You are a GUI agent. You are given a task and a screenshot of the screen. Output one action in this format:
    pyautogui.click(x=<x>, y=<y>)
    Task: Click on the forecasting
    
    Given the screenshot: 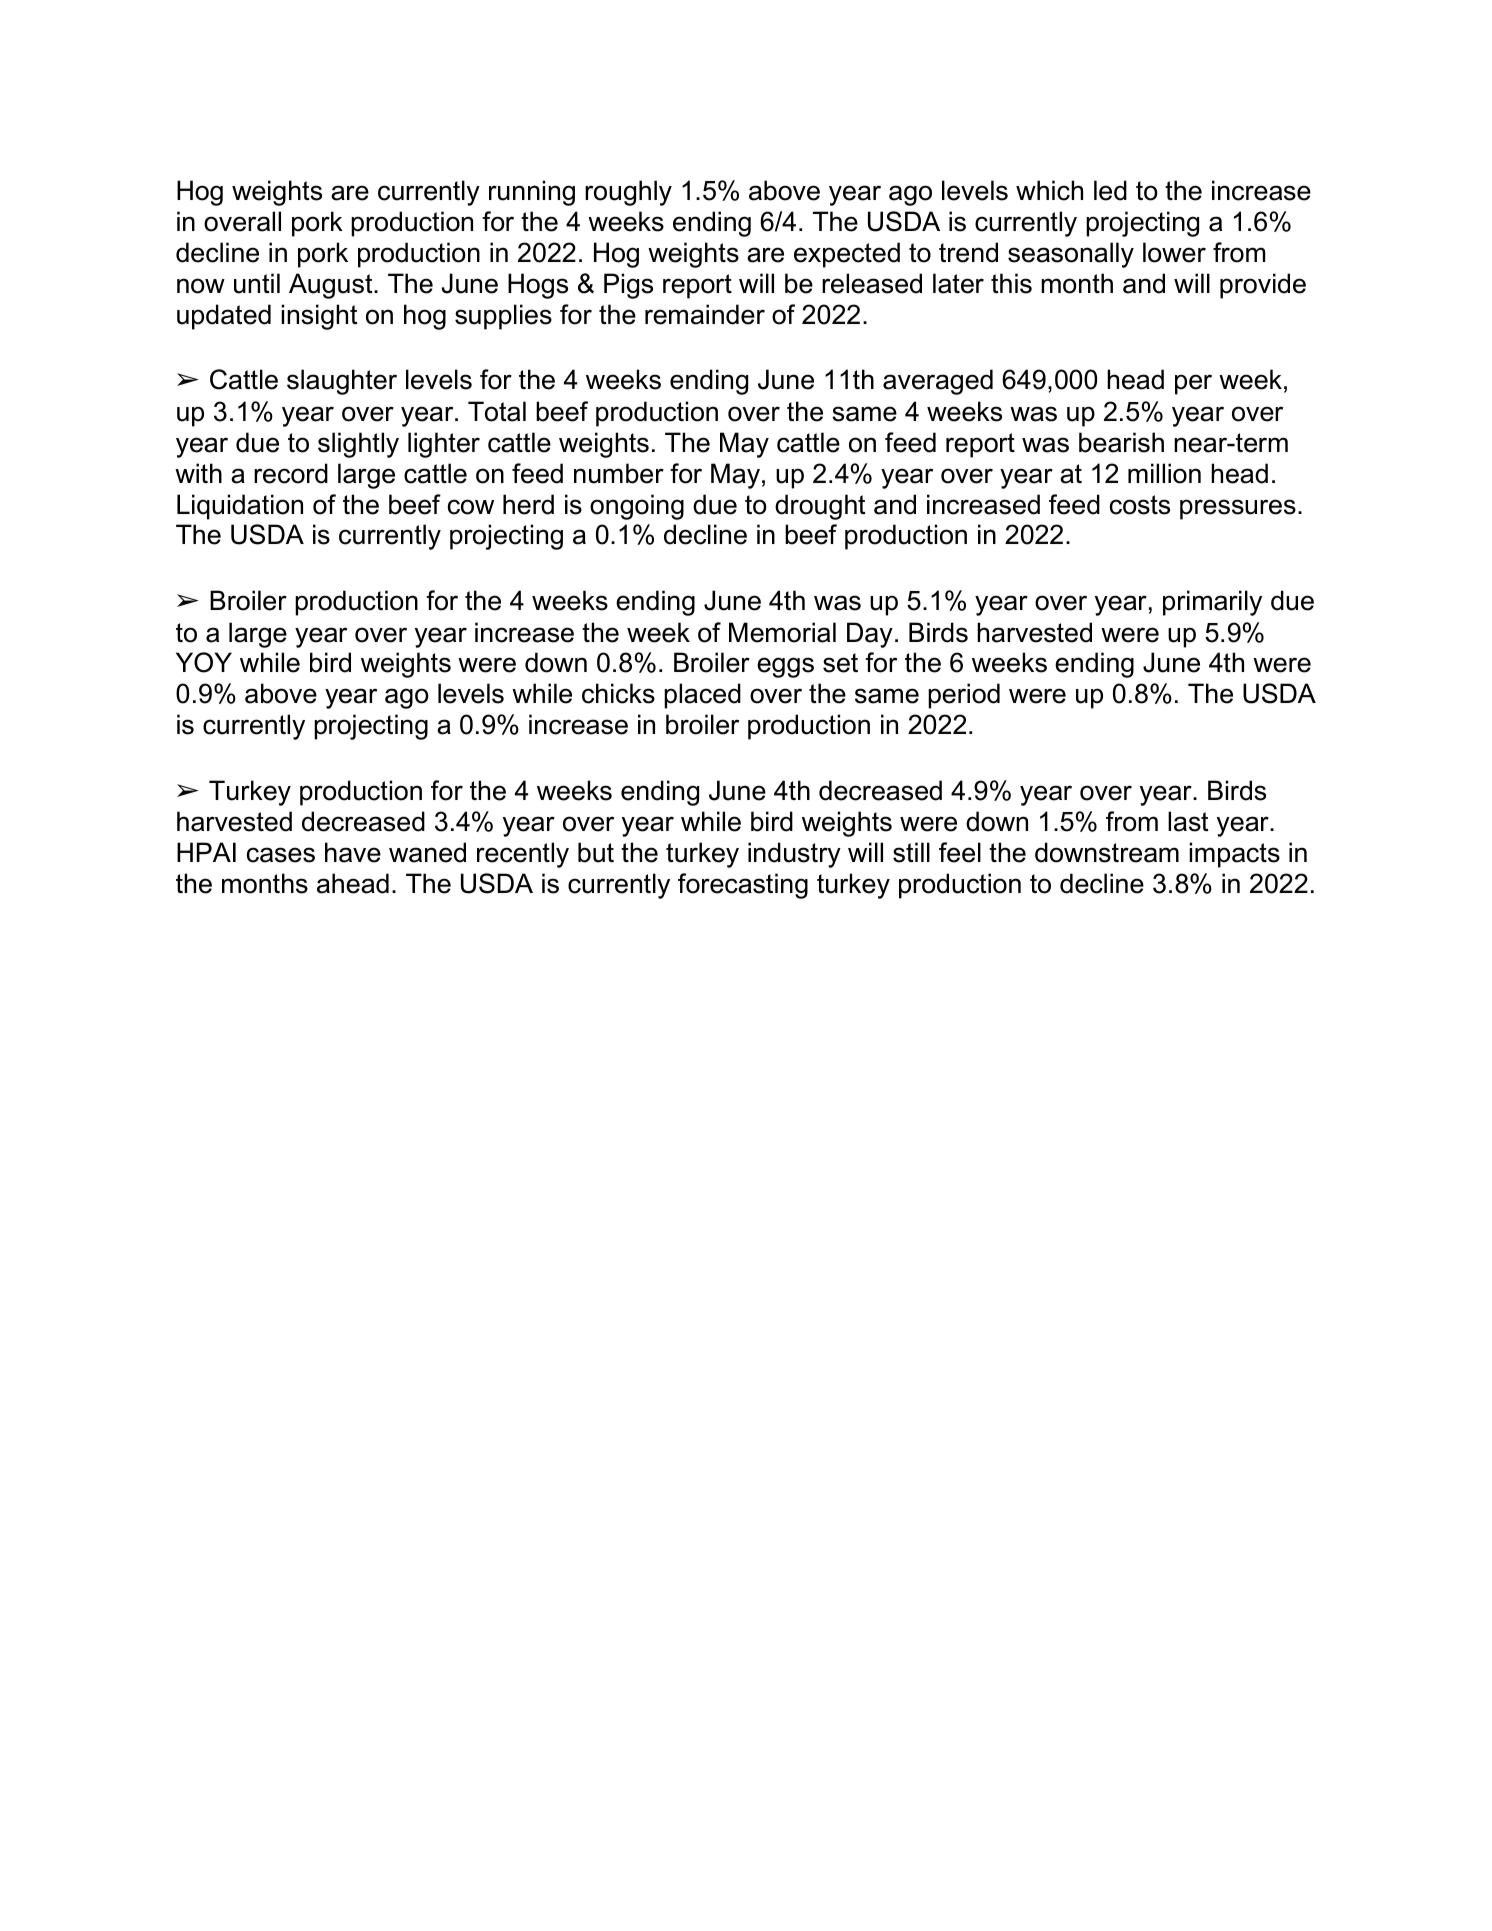 What is the action you would take?
    pyautogui.click(x=743, y=886)
